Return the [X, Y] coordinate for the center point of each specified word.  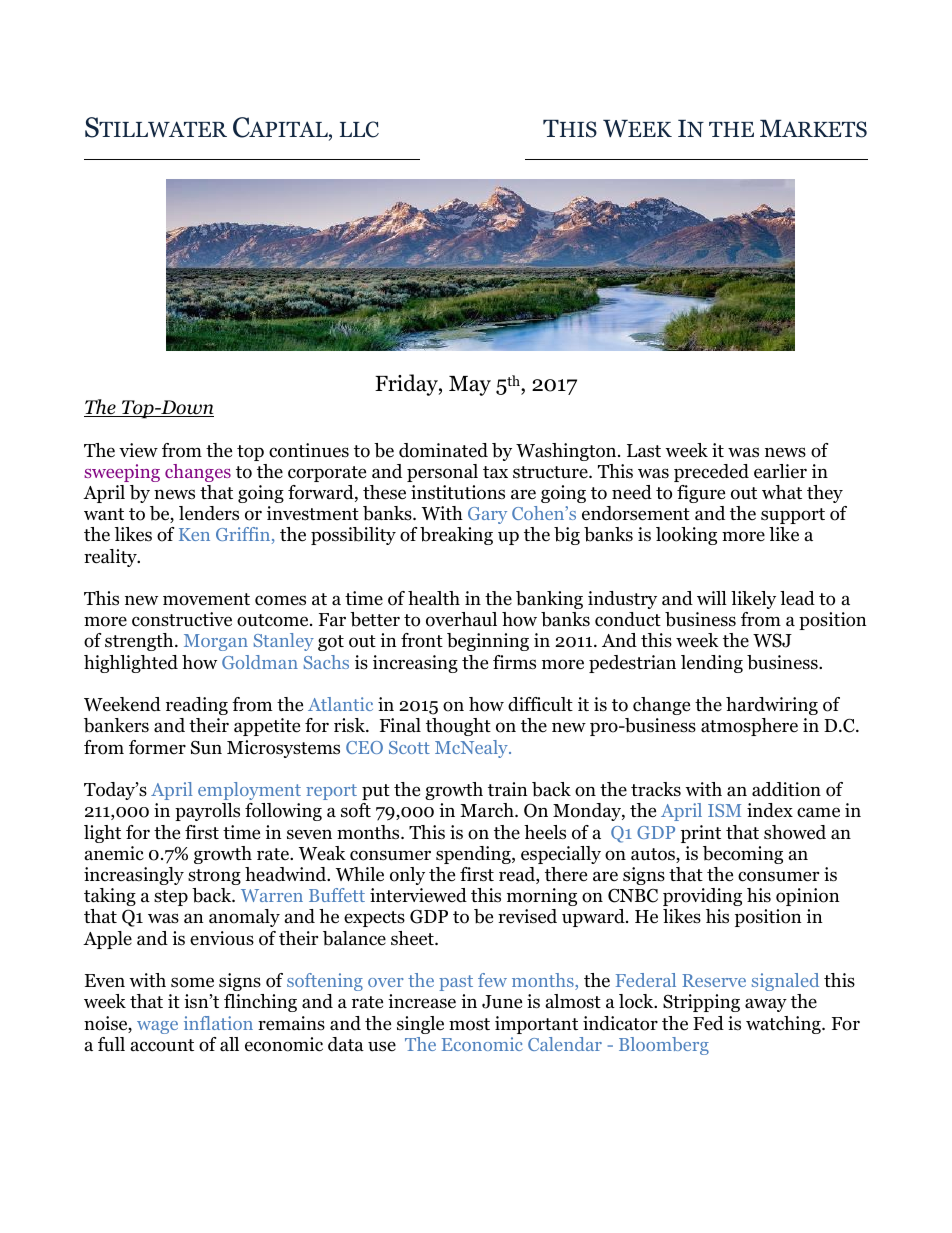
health [434, 598]
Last [644, 451]
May [470, 386]
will [712, 598]
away [766, 1005]
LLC [359, 129]
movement [206, 599]
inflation [218, 1023]
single [420, 1025]
